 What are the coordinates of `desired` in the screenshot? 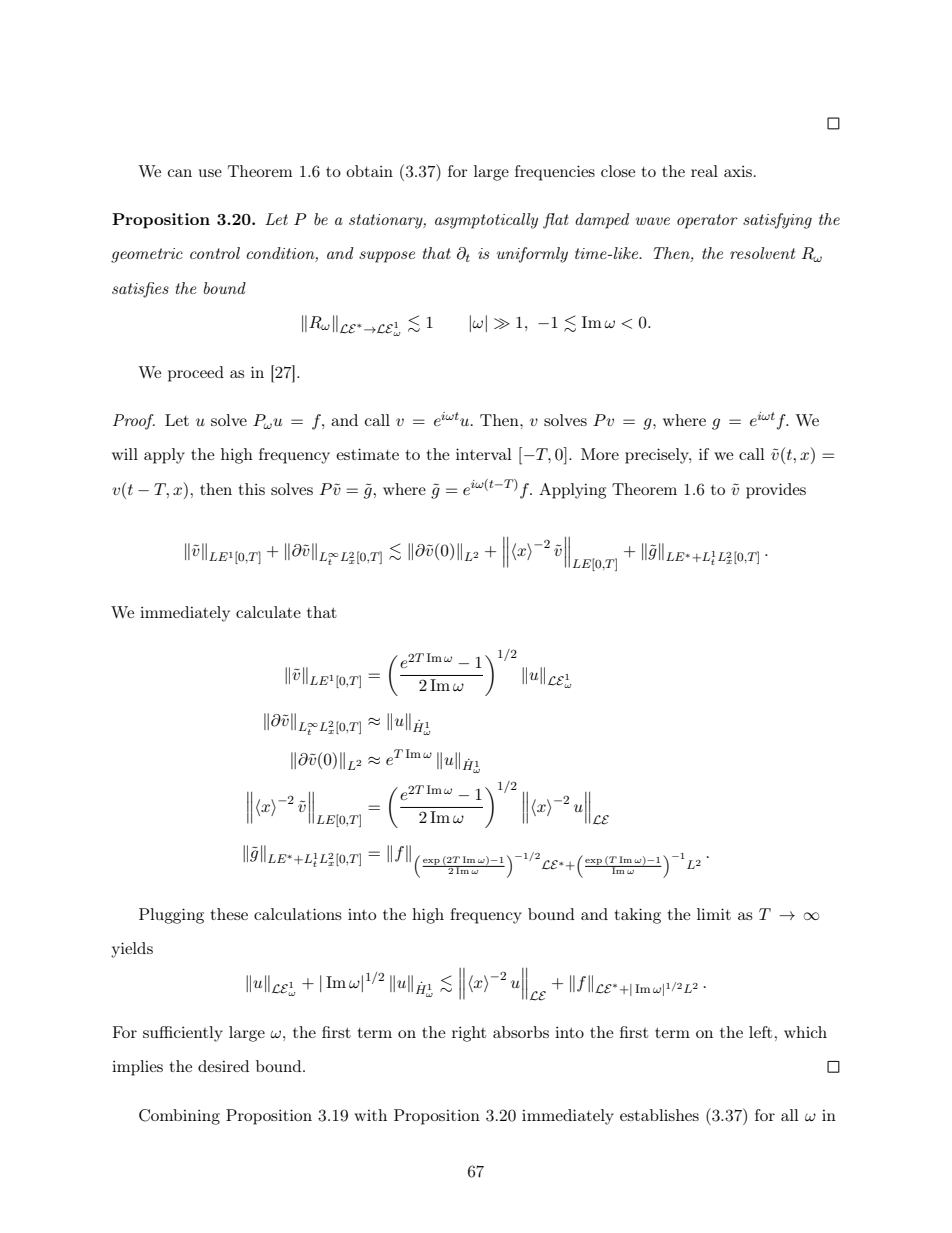 It's located at (223, 1066).
